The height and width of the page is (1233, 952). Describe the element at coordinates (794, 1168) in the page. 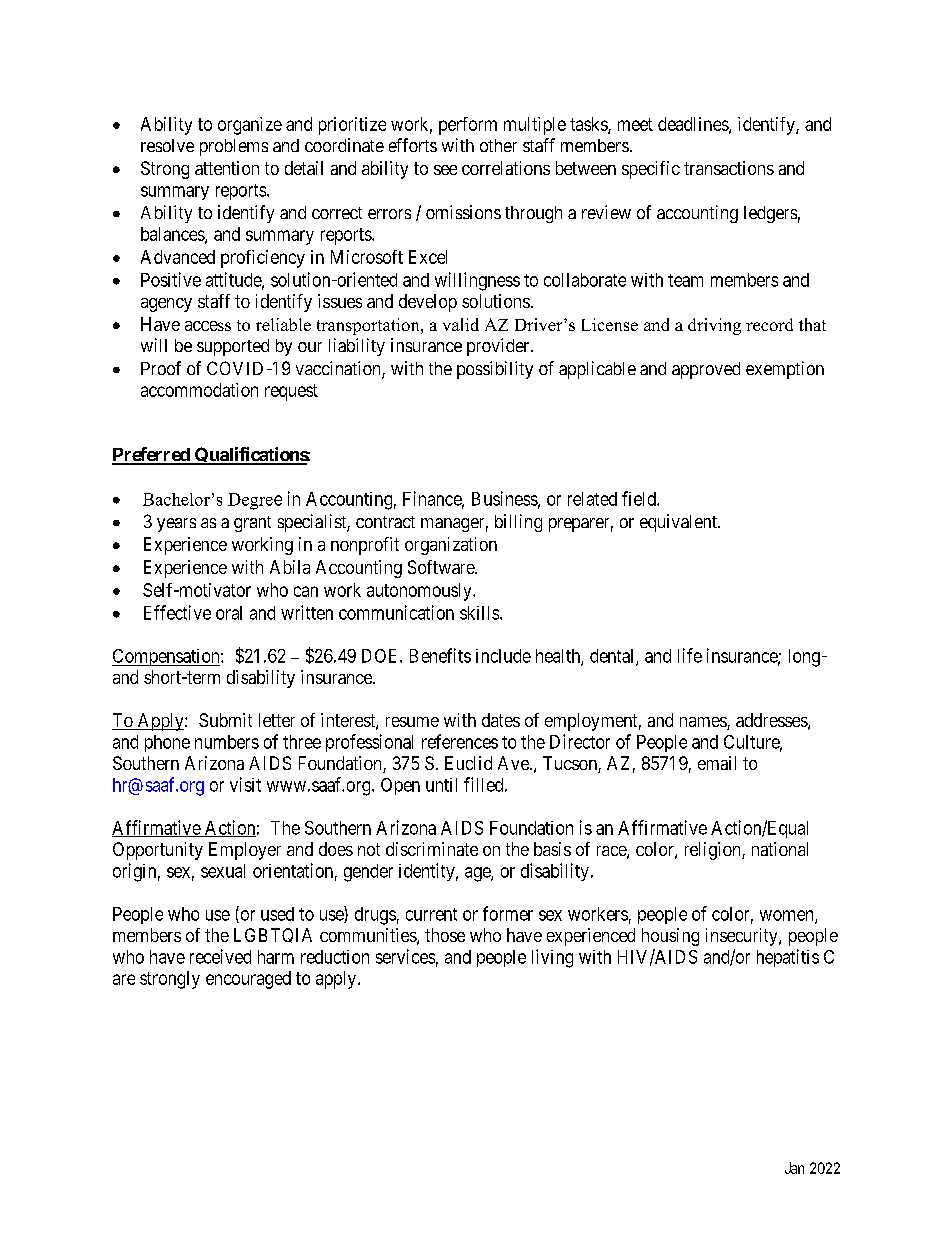

I see `Jan` at that location.
